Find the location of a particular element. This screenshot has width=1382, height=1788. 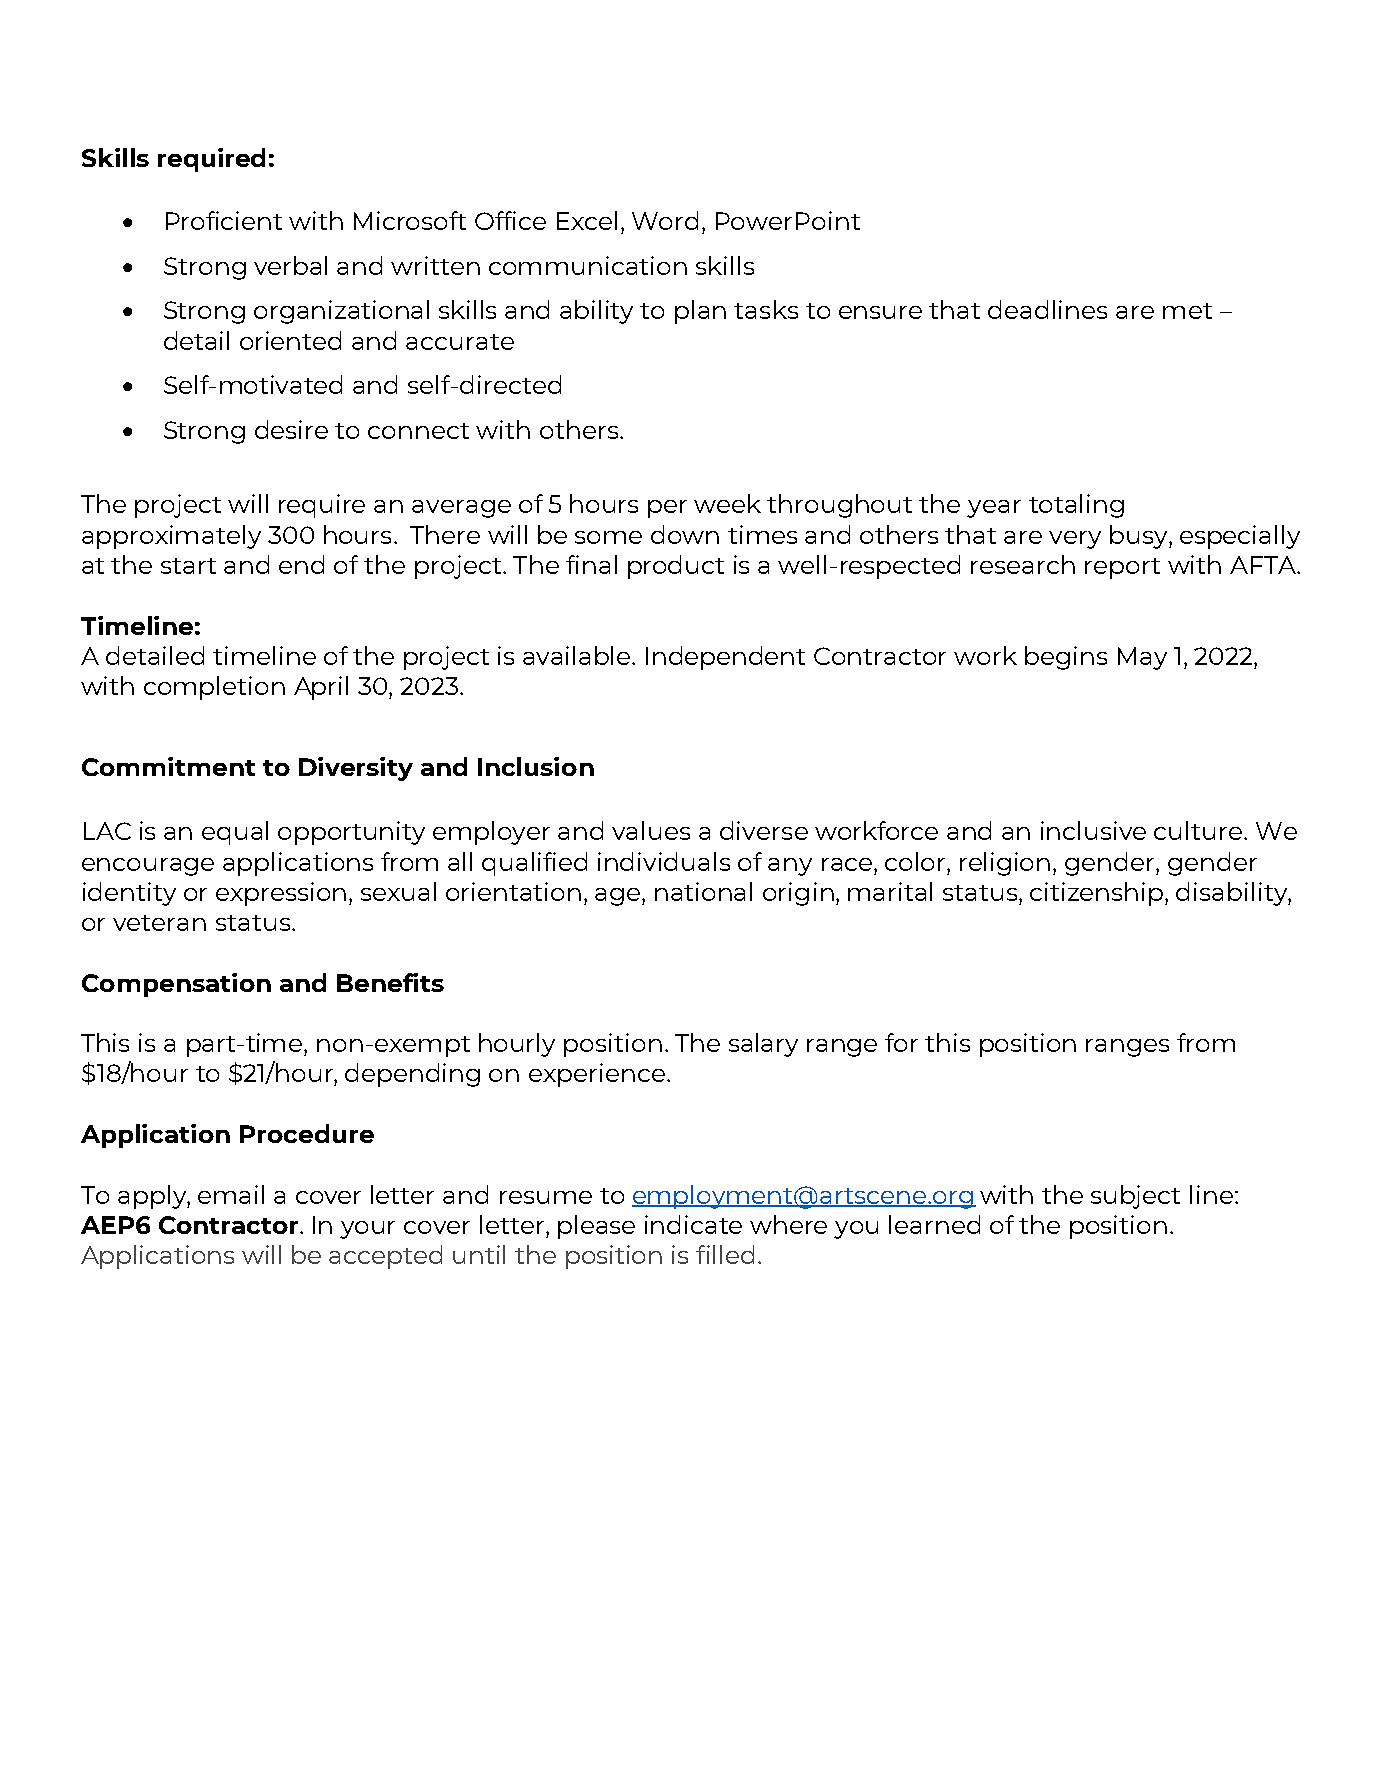

met is located at coordinates (1187, 311).
